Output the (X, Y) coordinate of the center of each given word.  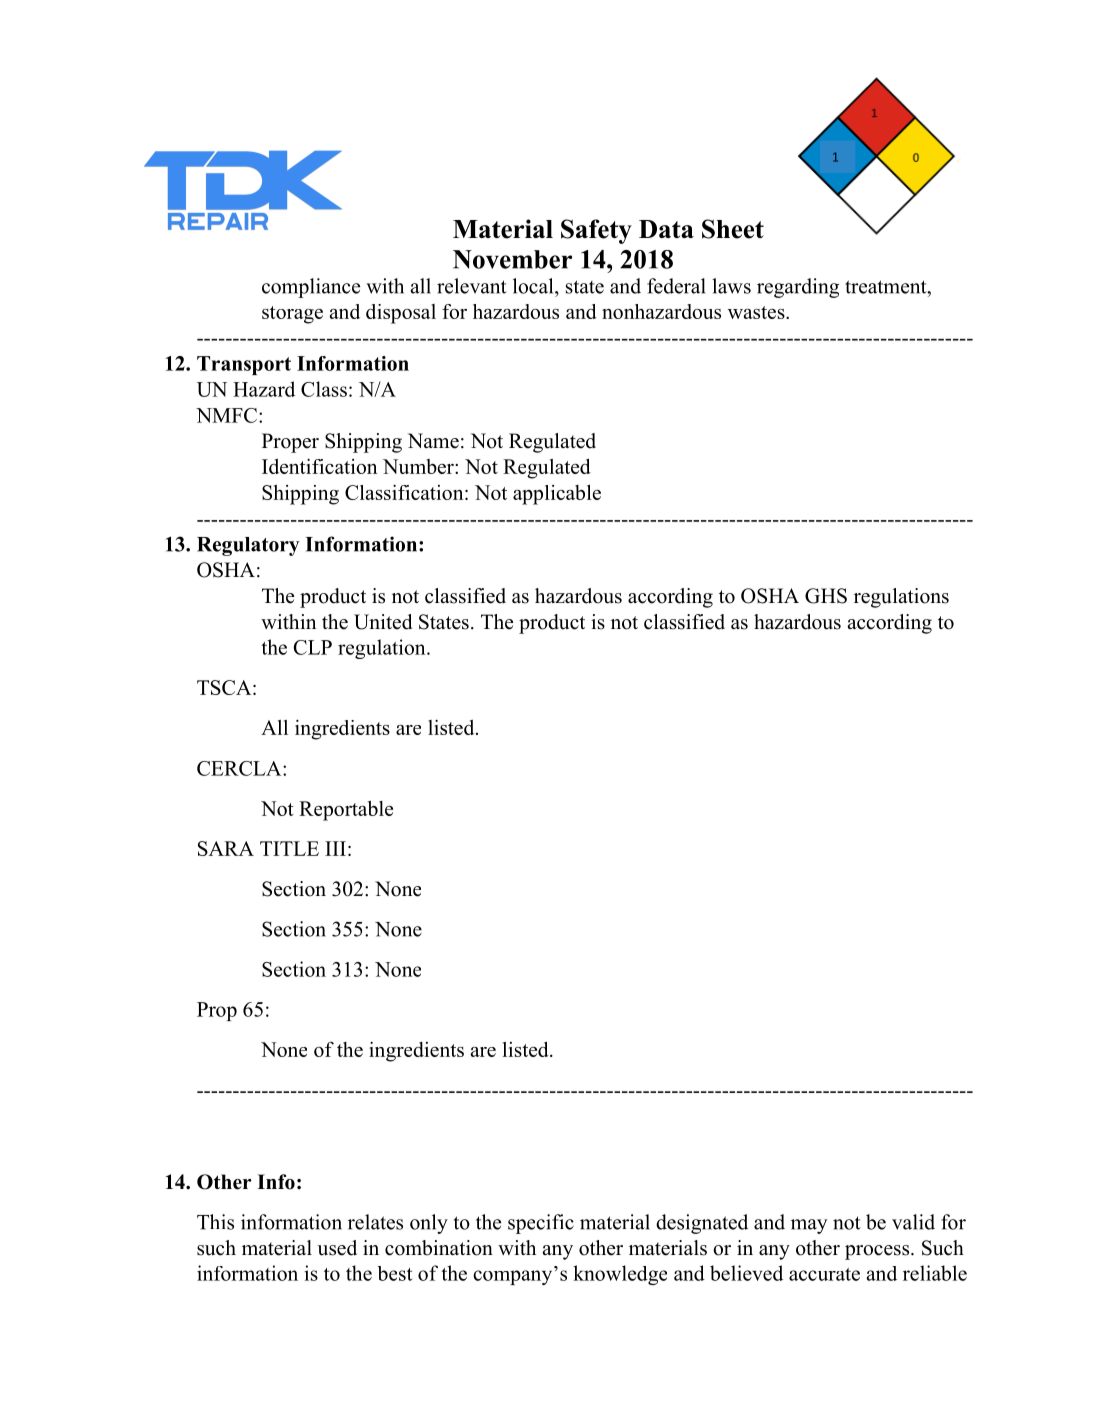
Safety (596, 231)
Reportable (346, 811)
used (337, 1248)
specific (541, 1224)
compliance (311, 288)
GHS (826, 596)
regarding (798, 288)
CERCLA (240, 768)
